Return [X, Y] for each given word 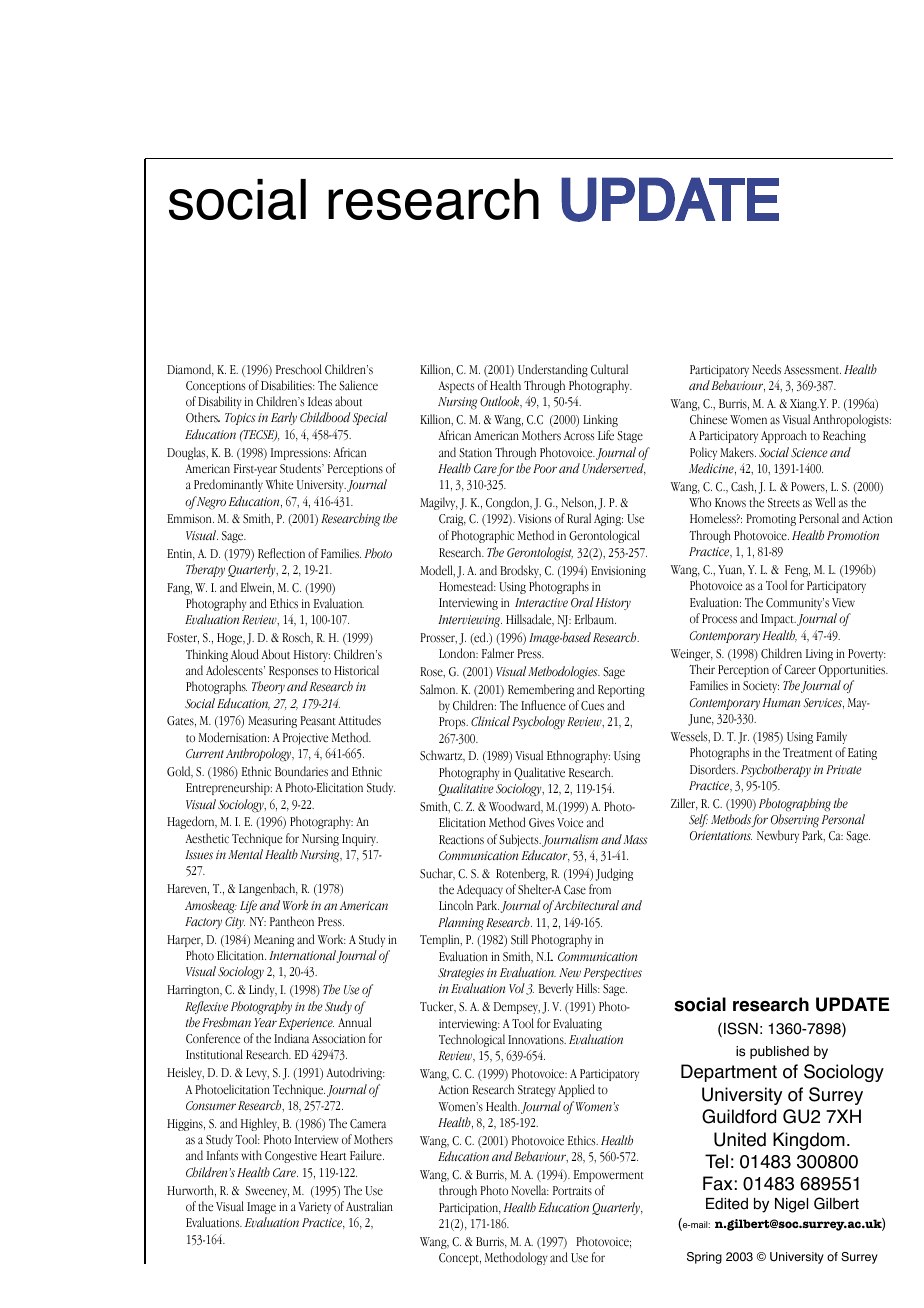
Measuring [272, 722]
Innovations [537, 1040]
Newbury [778, 836]
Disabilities [287, 385]
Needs [766, 369]
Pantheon [292, 921]
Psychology [538, 723]
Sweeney [267, 1192]
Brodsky [520, 571]
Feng [797, 571]
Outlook [501, 402]
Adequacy [480, 890]
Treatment [807, 753]
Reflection [281, 553]
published [779, 1052]
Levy [257, 1074]
